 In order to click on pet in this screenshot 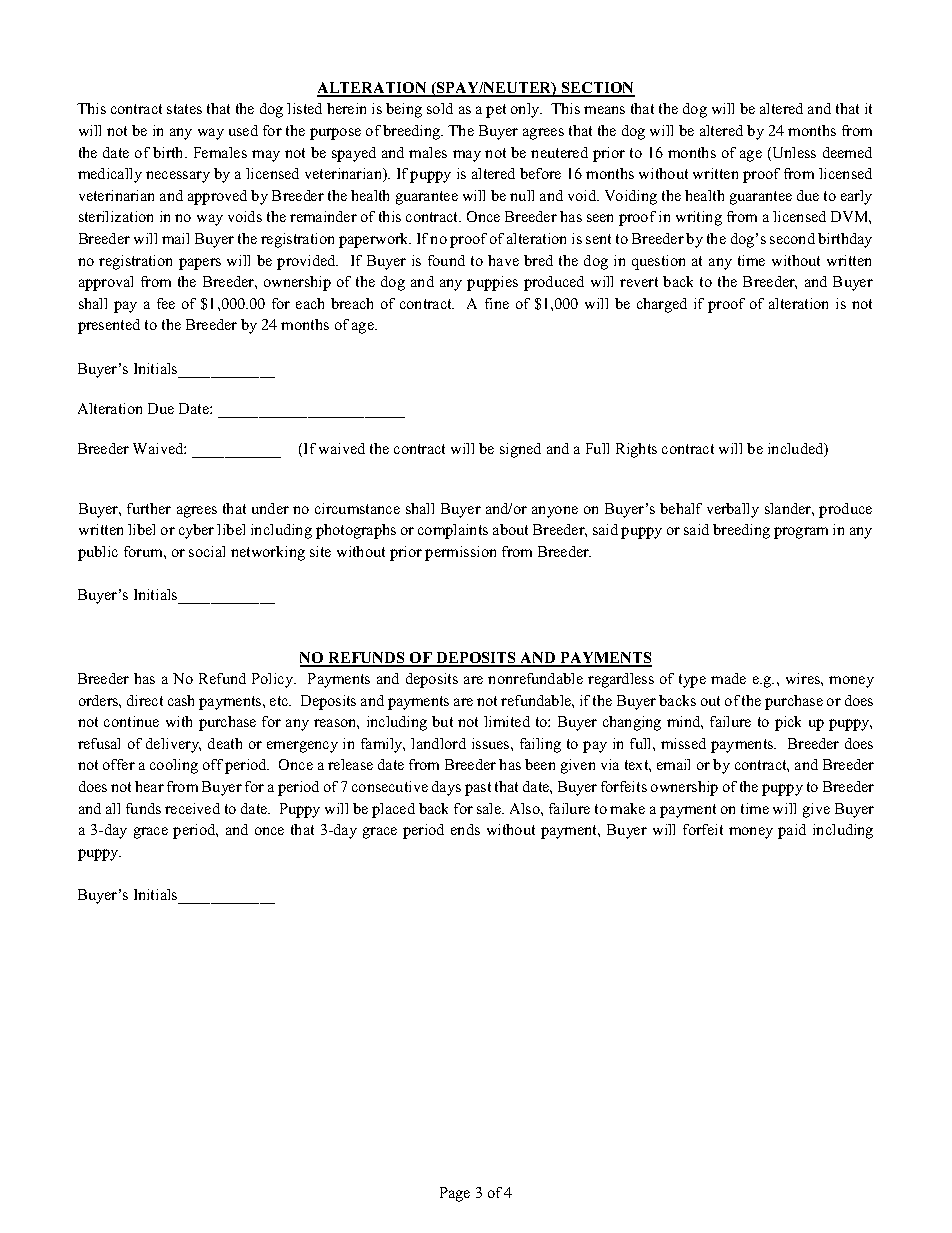, I will do `click(496, 111)`.
